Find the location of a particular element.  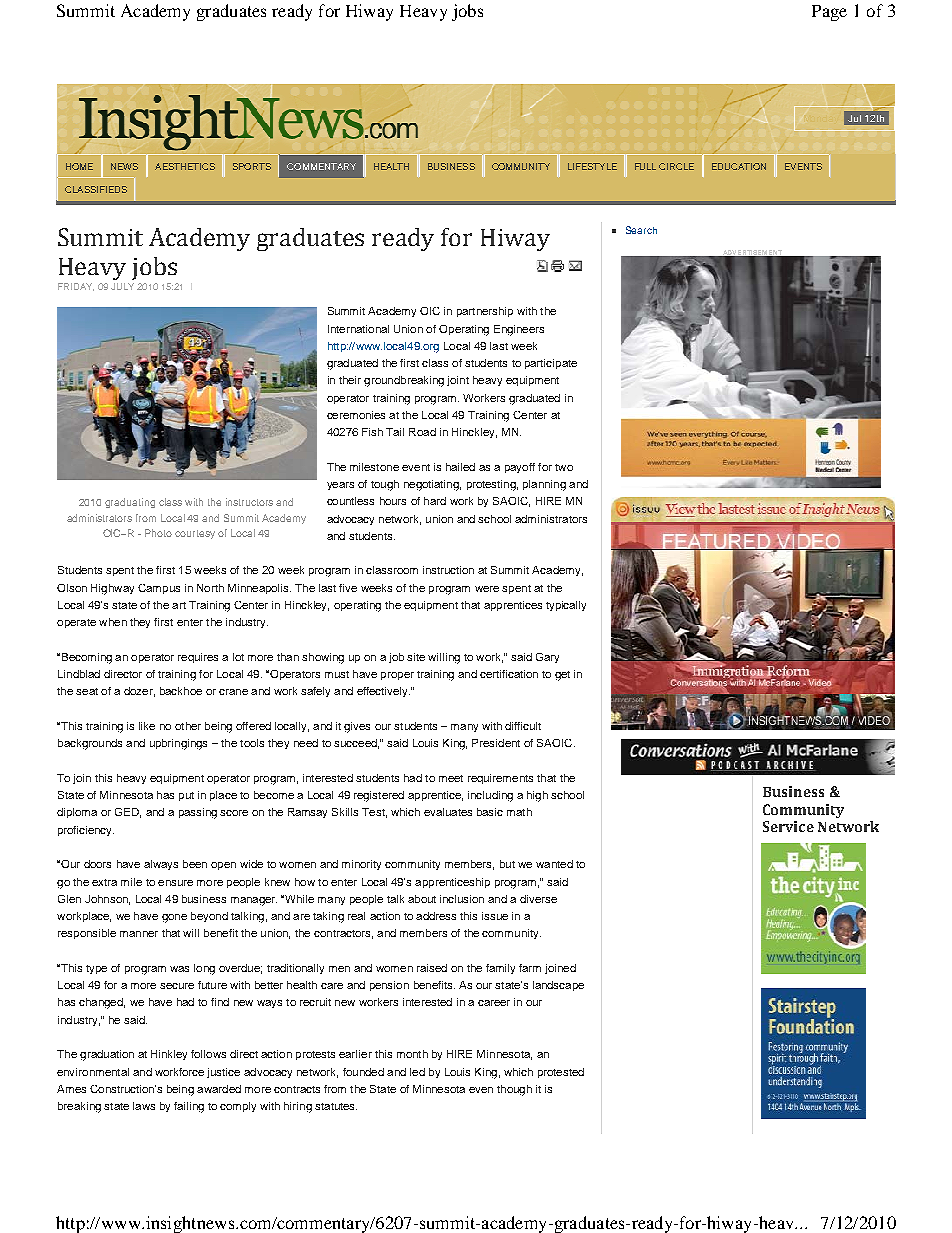

Page is located at coordinates (829, 13).
